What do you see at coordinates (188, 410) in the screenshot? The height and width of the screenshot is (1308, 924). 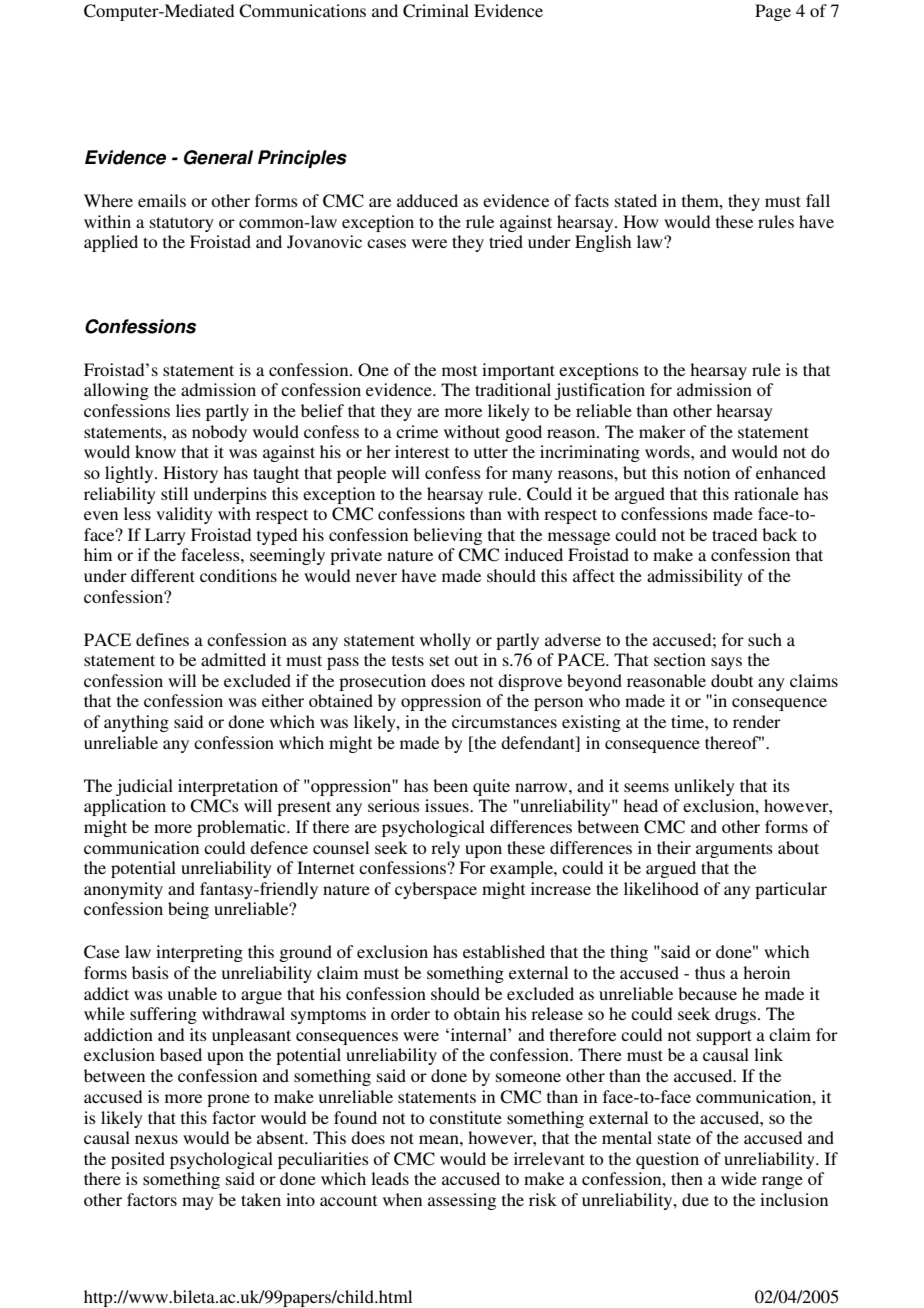 I see `lies` at bounding box center [188, 410].
